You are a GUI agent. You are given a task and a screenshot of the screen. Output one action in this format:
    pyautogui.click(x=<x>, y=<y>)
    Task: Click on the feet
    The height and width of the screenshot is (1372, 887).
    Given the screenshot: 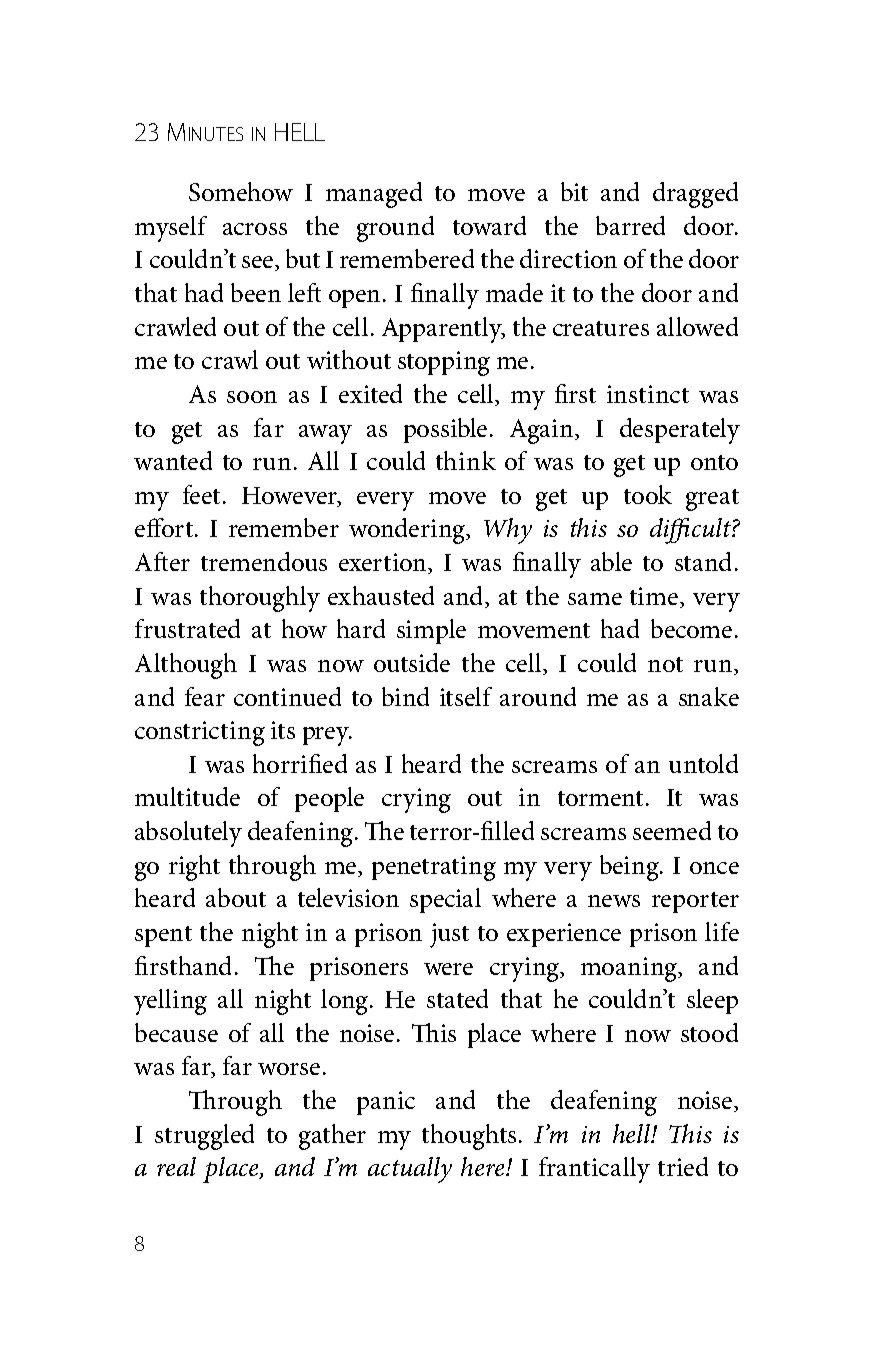 What is the action you would take?
    pyautogui.click(x=201, y=494)
